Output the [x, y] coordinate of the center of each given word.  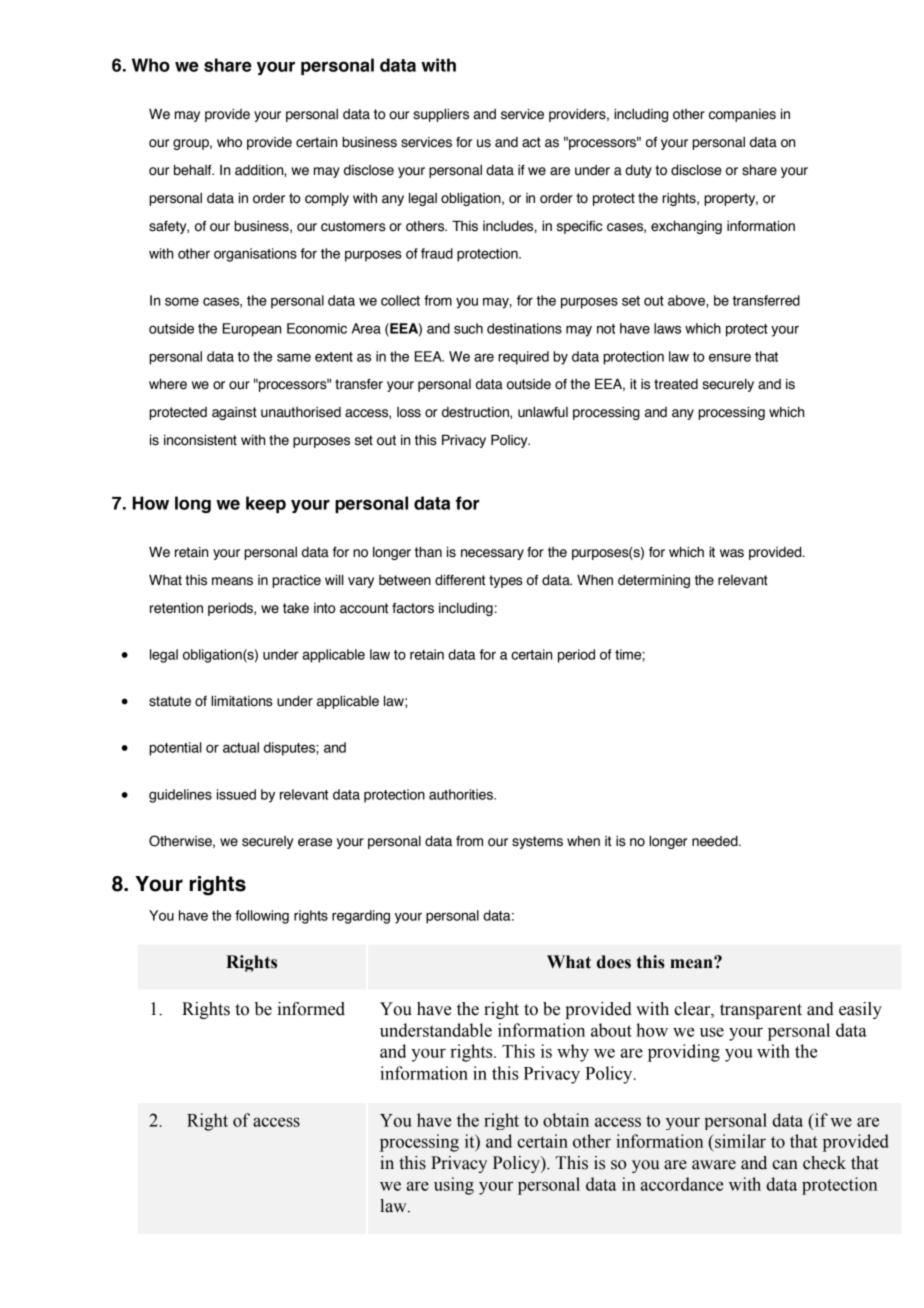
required [523, 358]
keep [266, 504]
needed [716, 841]
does [614, 962]
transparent [761, 1011]
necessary [492, 554]
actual [241, 747]
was [732, 553]
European [252, 330]
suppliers [441, 115]
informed [311, 1009]
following [262, 917]
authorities [462, 794]
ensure [730, 357]
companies [742, 115]
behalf [194, 170]
